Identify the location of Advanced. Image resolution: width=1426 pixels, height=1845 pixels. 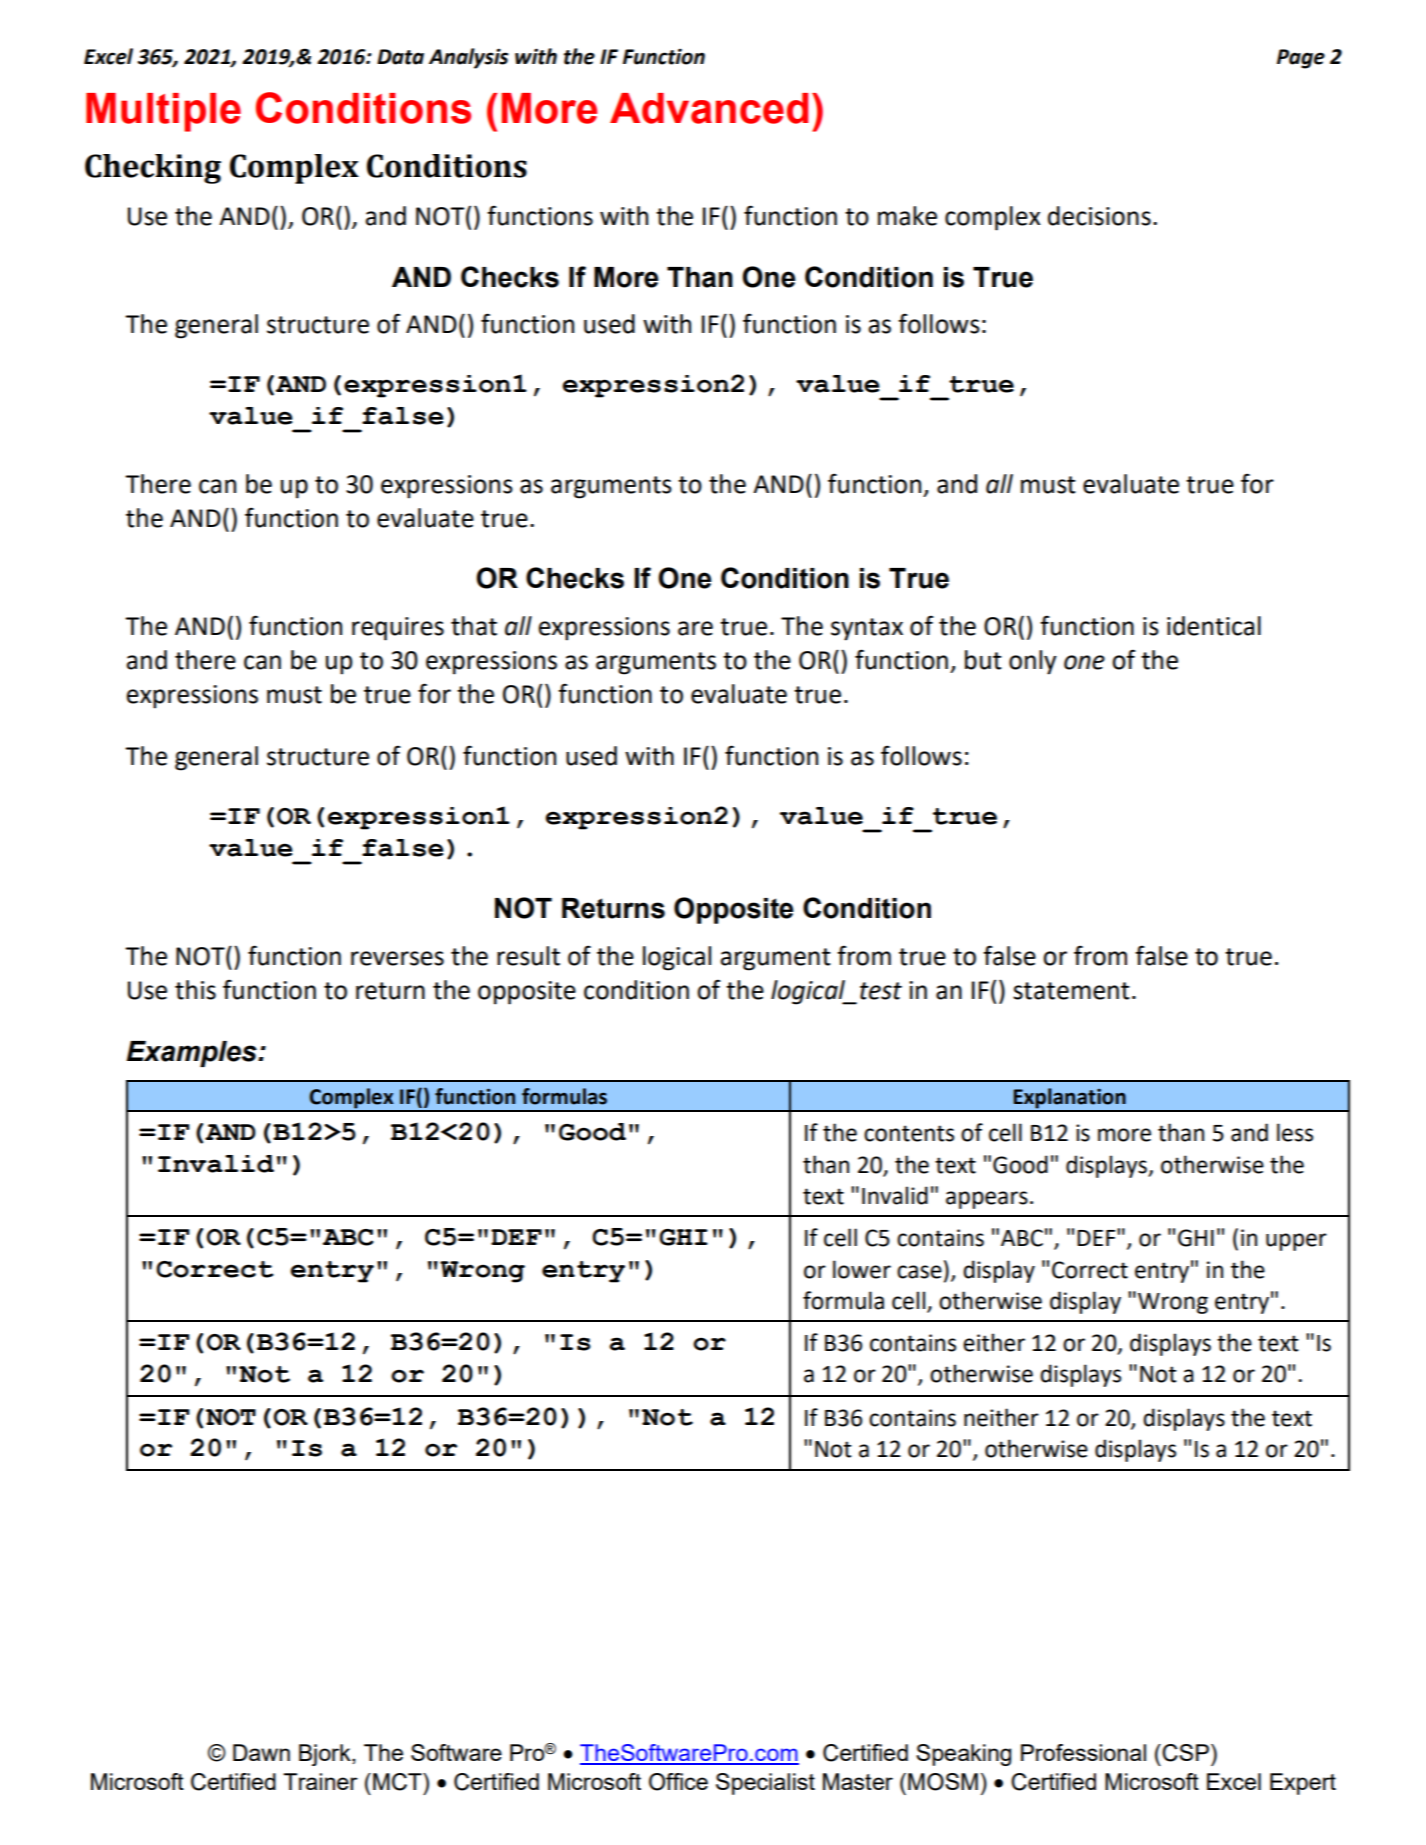
(709, 108).
